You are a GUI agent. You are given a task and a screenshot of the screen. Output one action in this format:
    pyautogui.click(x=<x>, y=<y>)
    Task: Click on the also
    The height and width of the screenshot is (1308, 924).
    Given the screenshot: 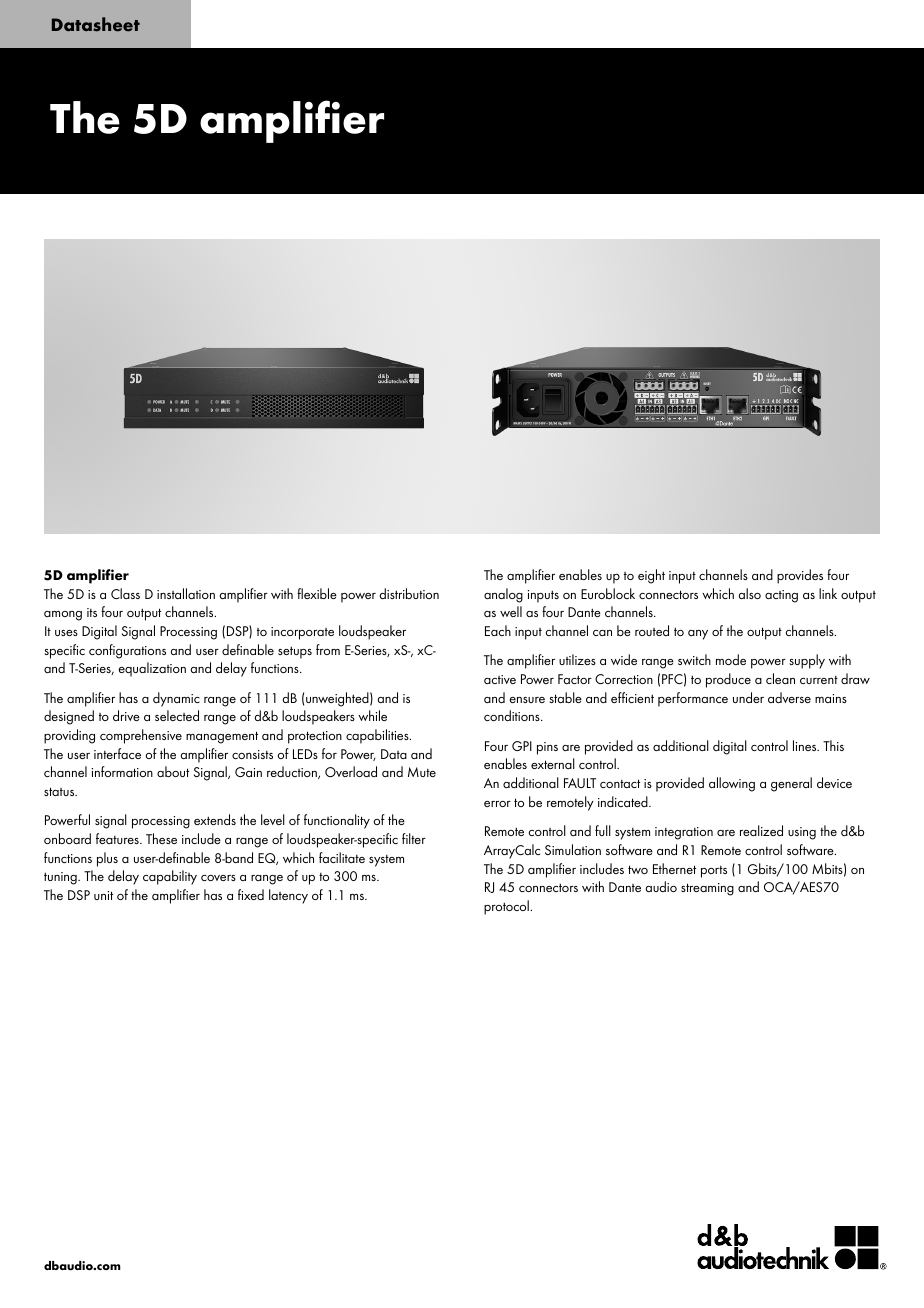 What is the action you would take?
    pyautogui.click(x=750, y=593)
